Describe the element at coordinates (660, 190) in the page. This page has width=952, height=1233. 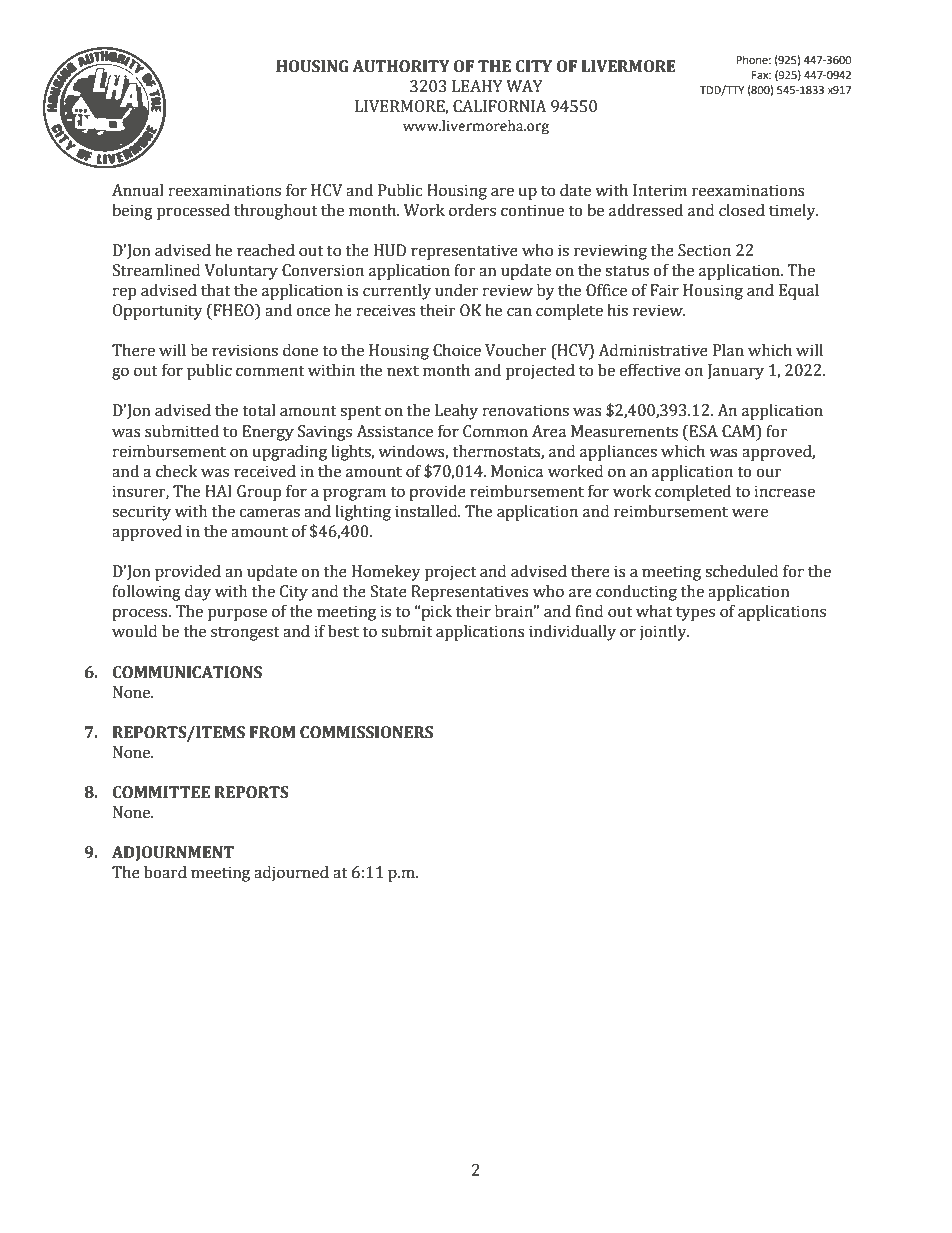
I see `Interim` at that location.
